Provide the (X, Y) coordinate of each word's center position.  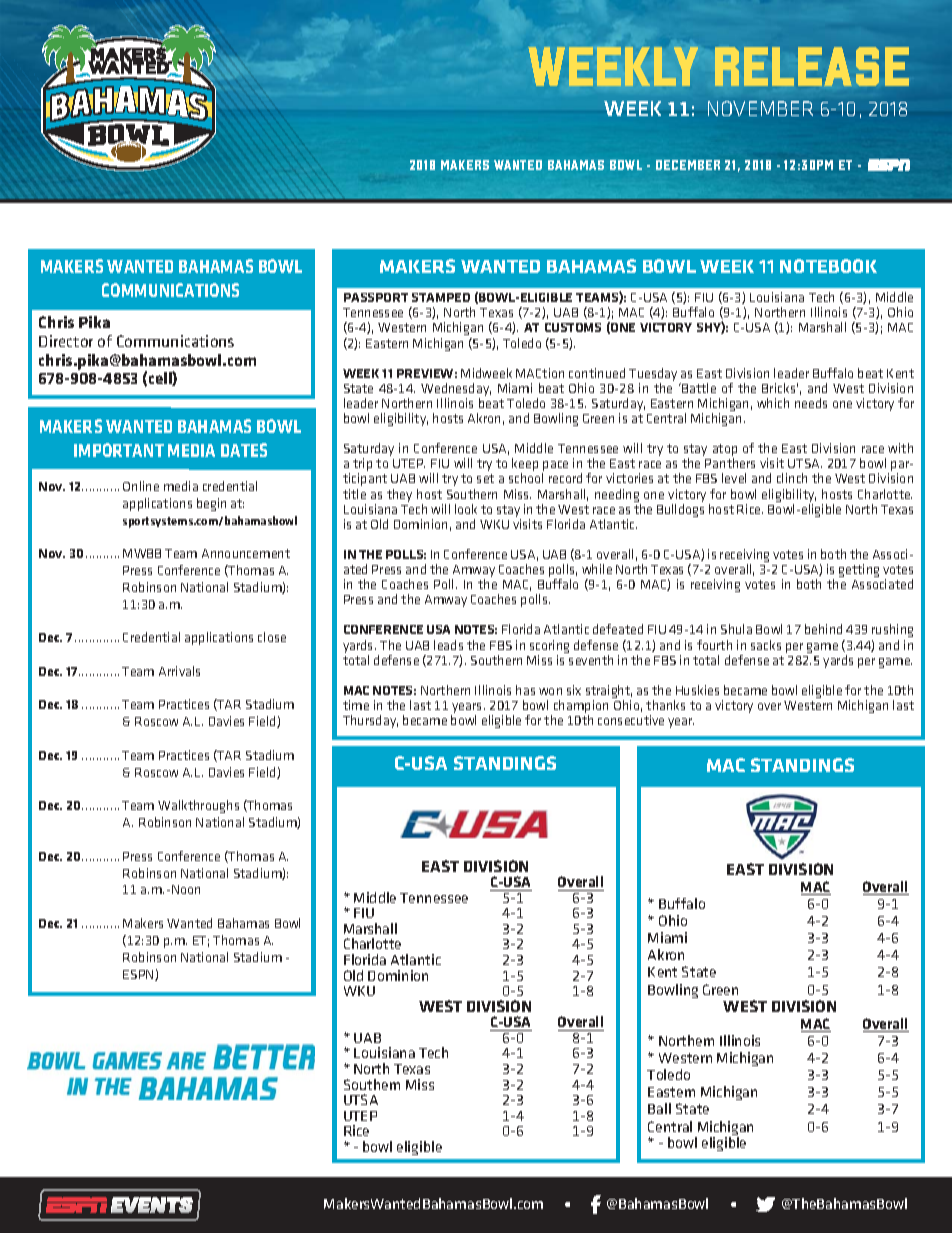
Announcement (246, 553)
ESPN (139, 975)
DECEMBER (688, 165)
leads (448, 645)
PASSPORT (376, 297)
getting (859, 570)
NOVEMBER (760, 108)
